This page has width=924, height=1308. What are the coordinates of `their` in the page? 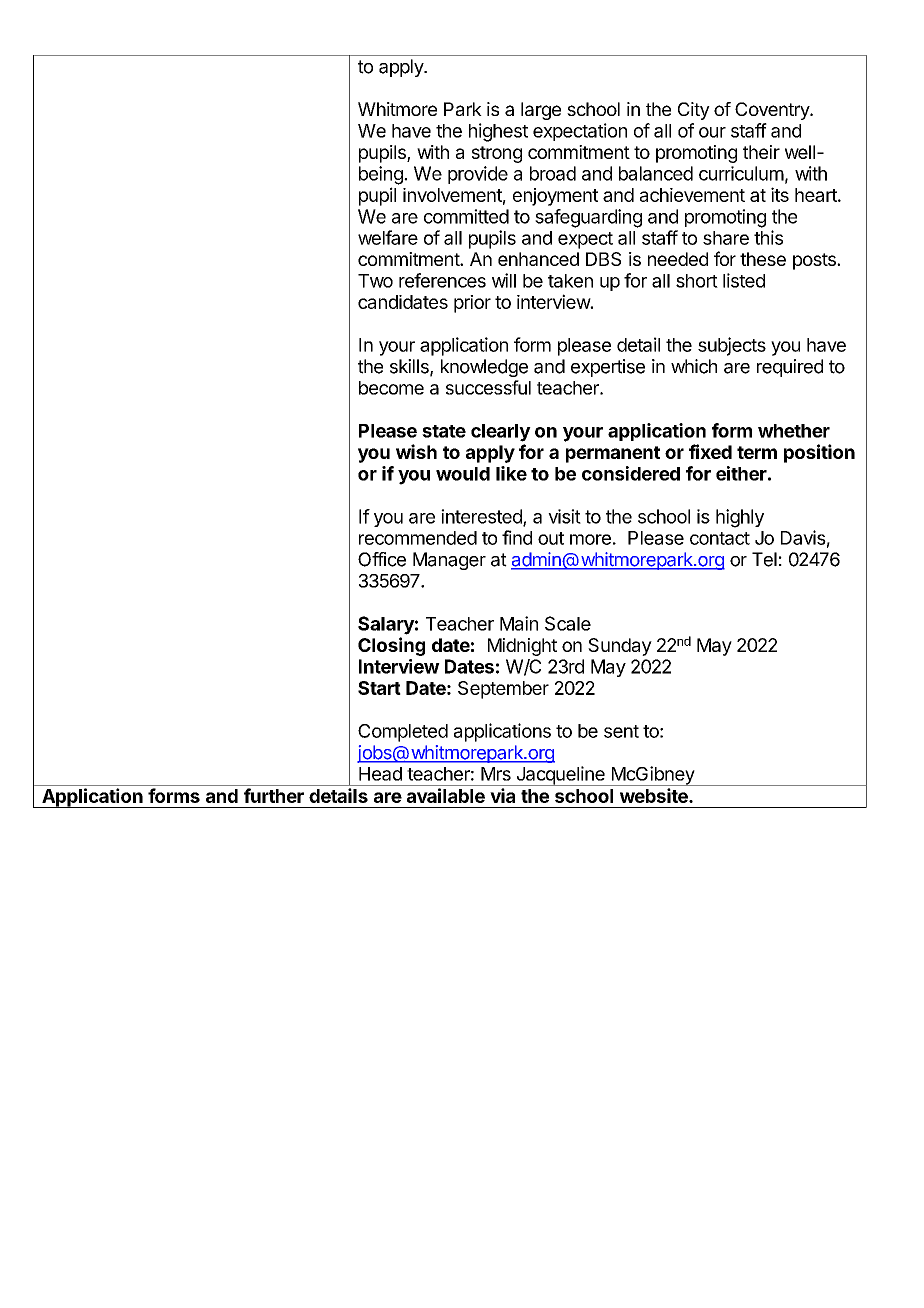 It's located at (761, 152).
